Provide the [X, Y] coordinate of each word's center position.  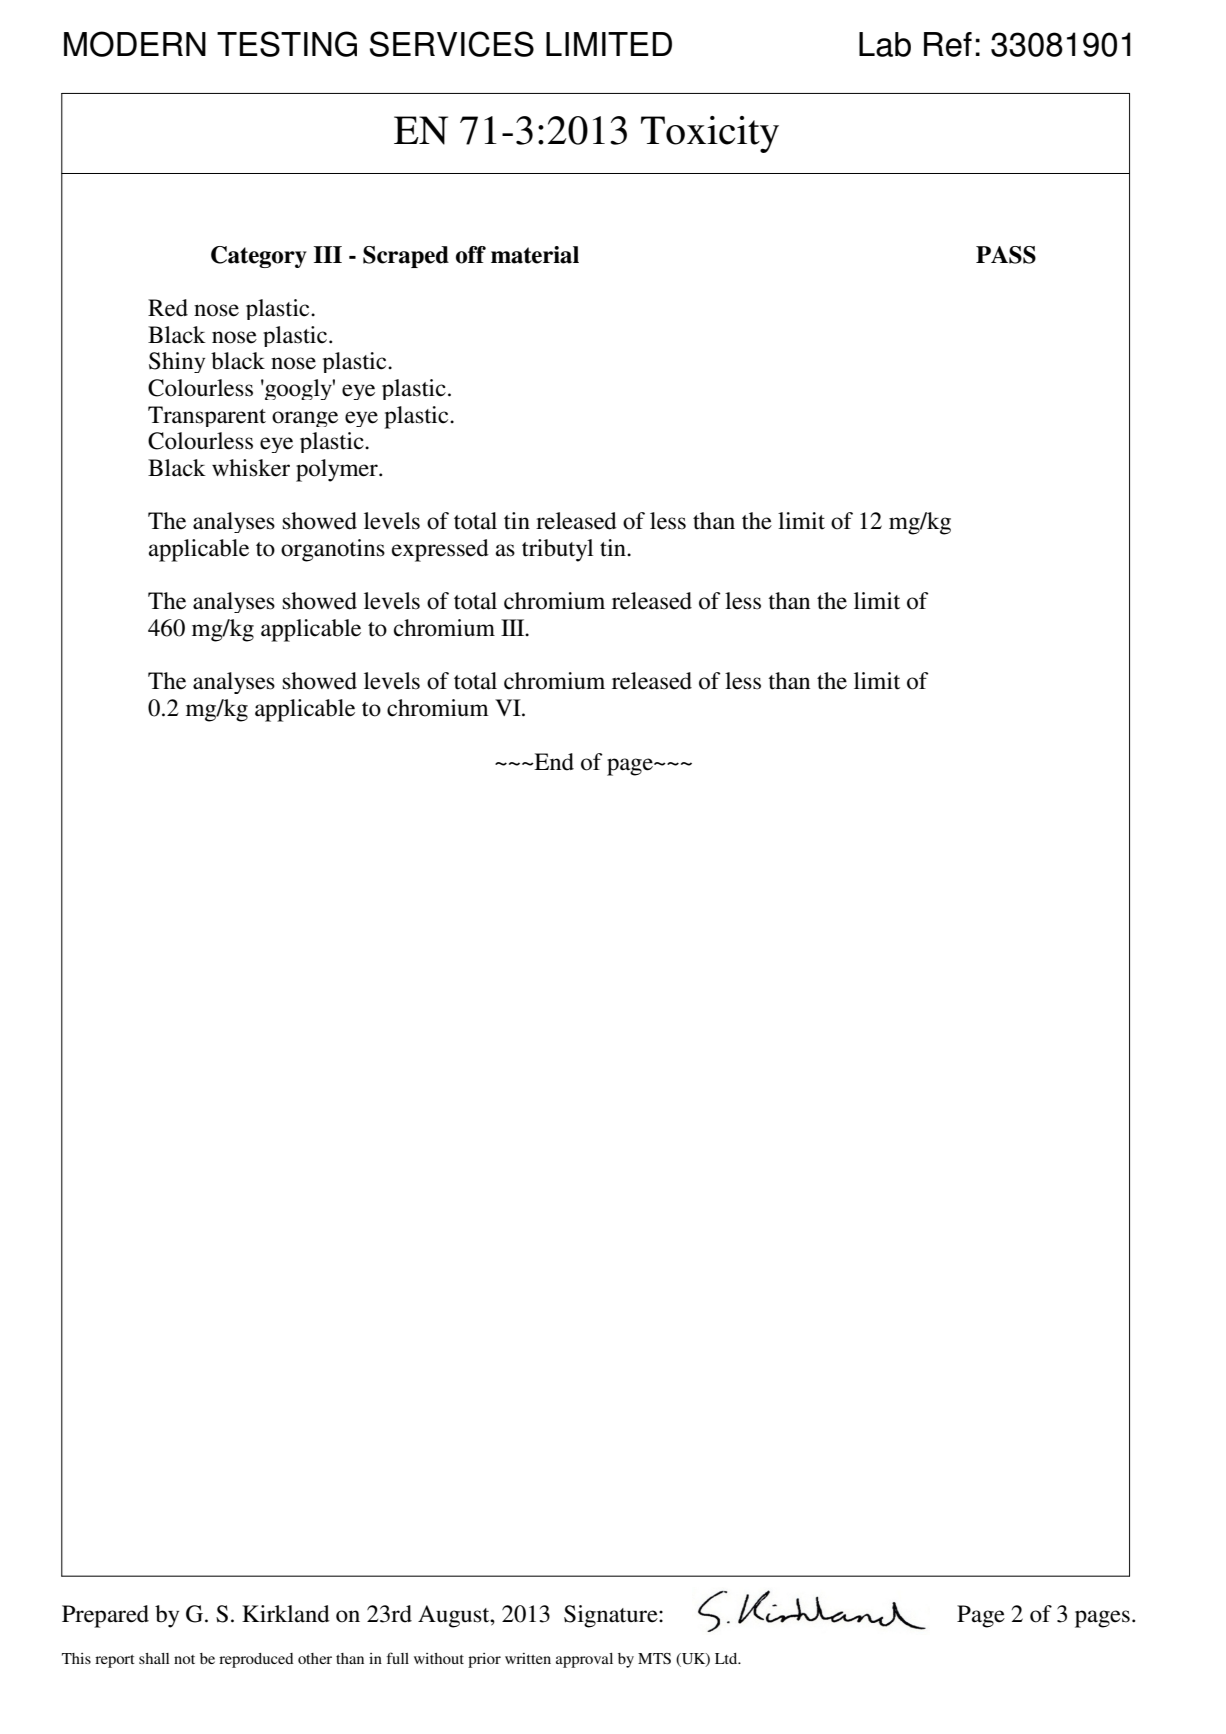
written [528, 1658]
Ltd [727, 1658]
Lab [885, 44]
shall [154, 1658]
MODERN [135, 44]
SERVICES [452, 44]
